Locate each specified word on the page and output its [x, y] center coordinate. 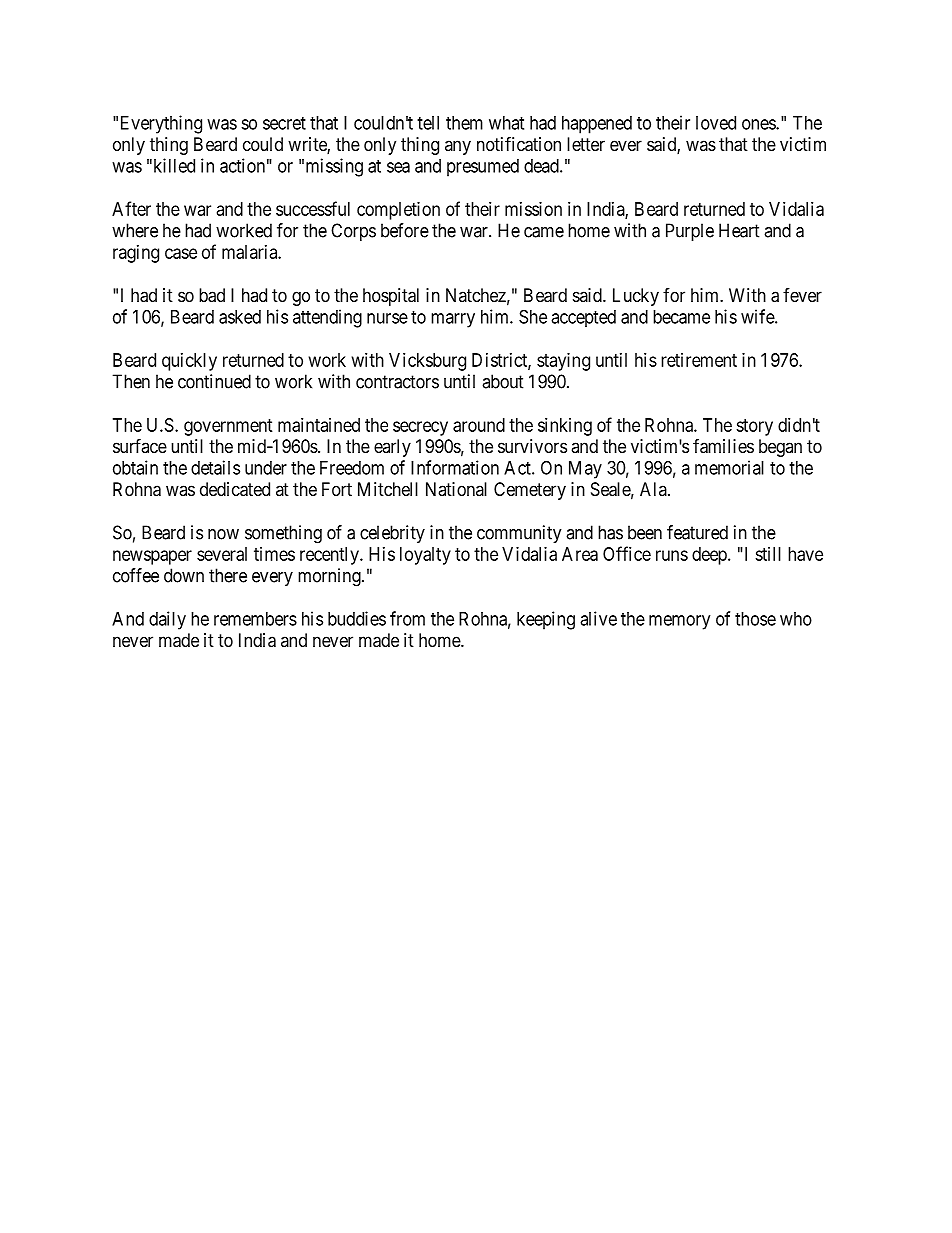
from [407, 618]
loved [716, 123]
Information [455, 467]
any [458, 147]
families [723, 446]
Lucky [636, 297]
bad [212, 295]
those [755, 619]
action [242, 165]
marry [453, 320]
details [215, 467]
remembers [255, 619]
